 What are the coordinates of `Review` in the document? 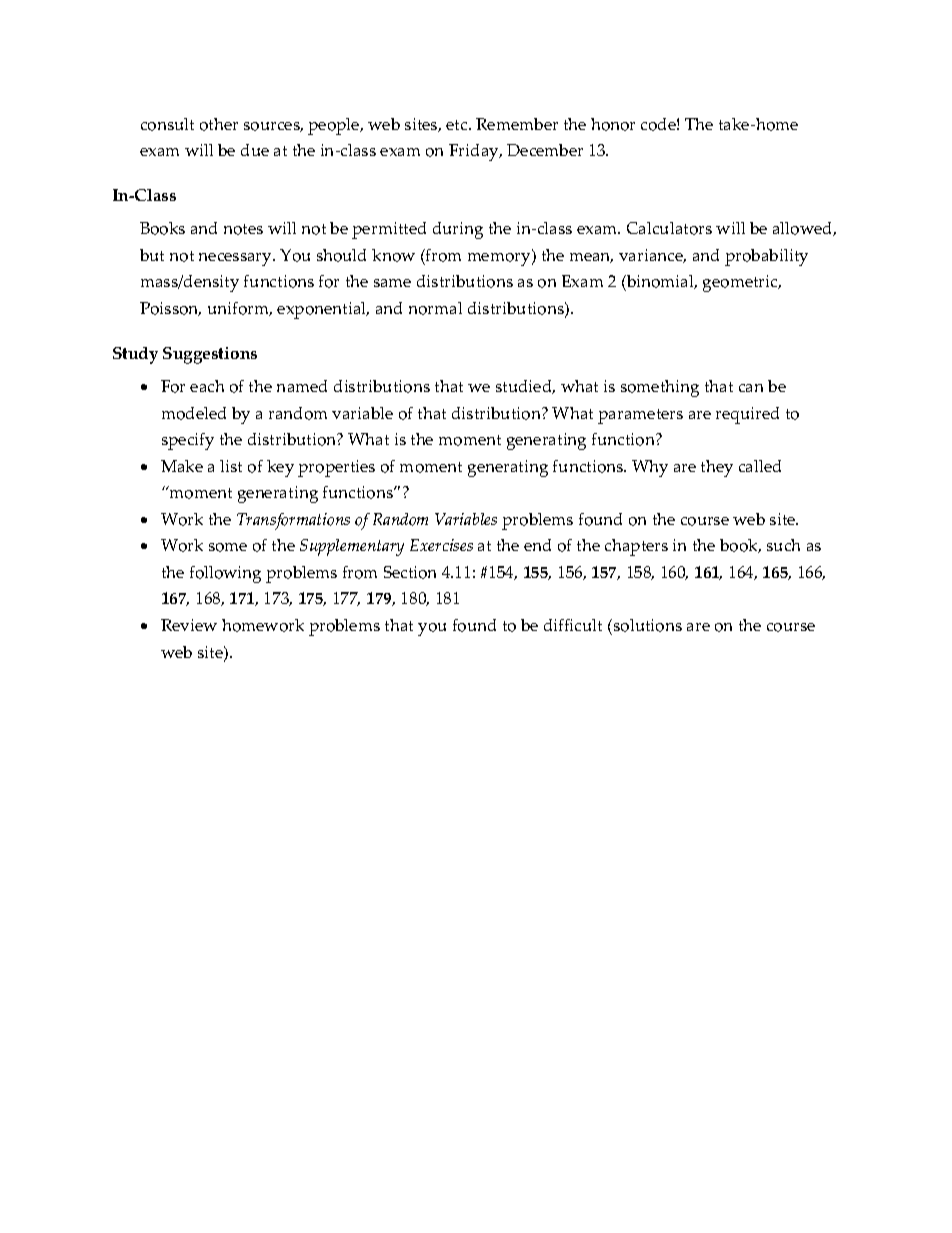 It's located at (189, 625).
